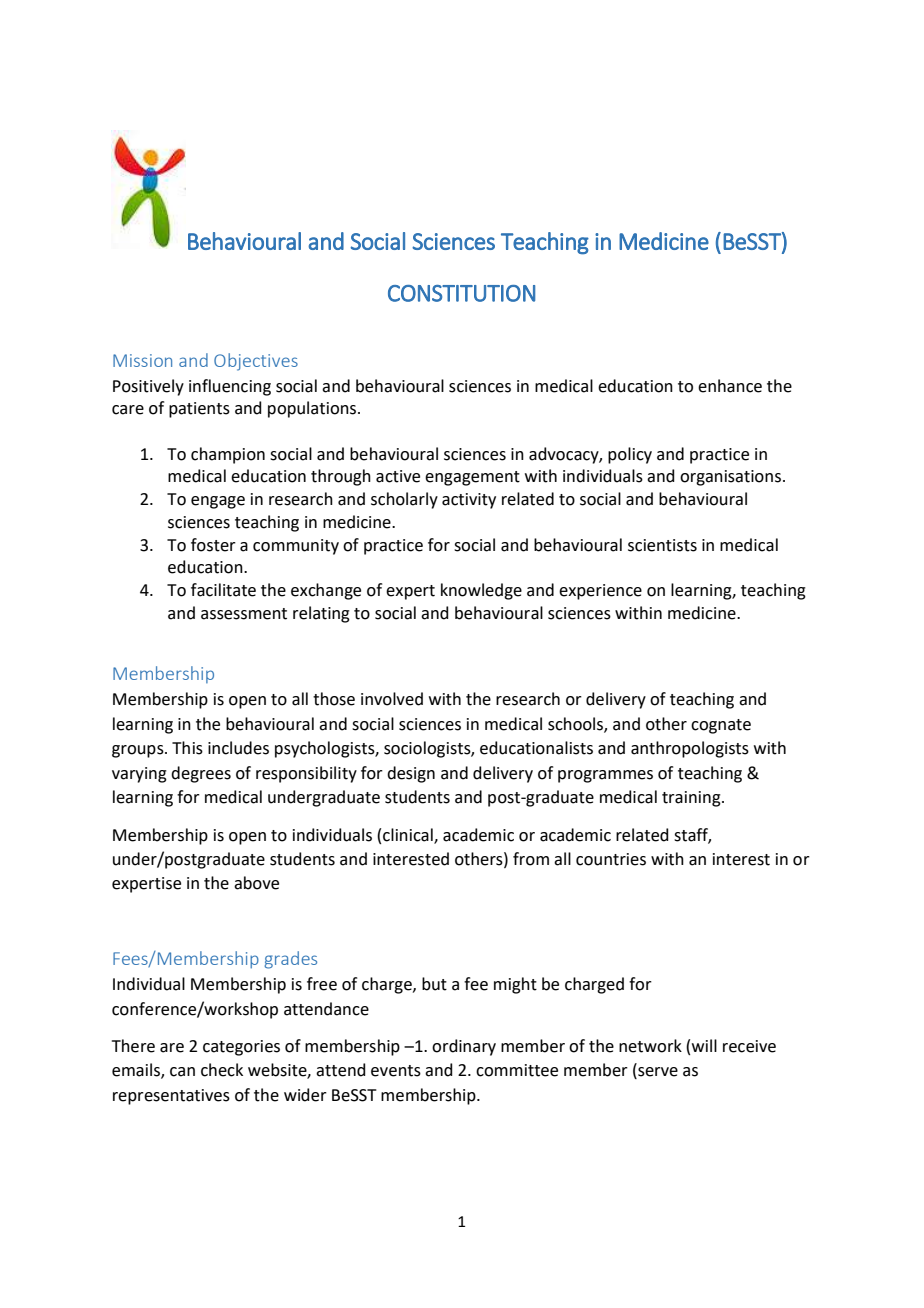 Image resolution: width=924 pixels, height=1308 pixels. Describe the element at coordinates (223, 590) in the screenshot. I see `facilitate` at that location.
